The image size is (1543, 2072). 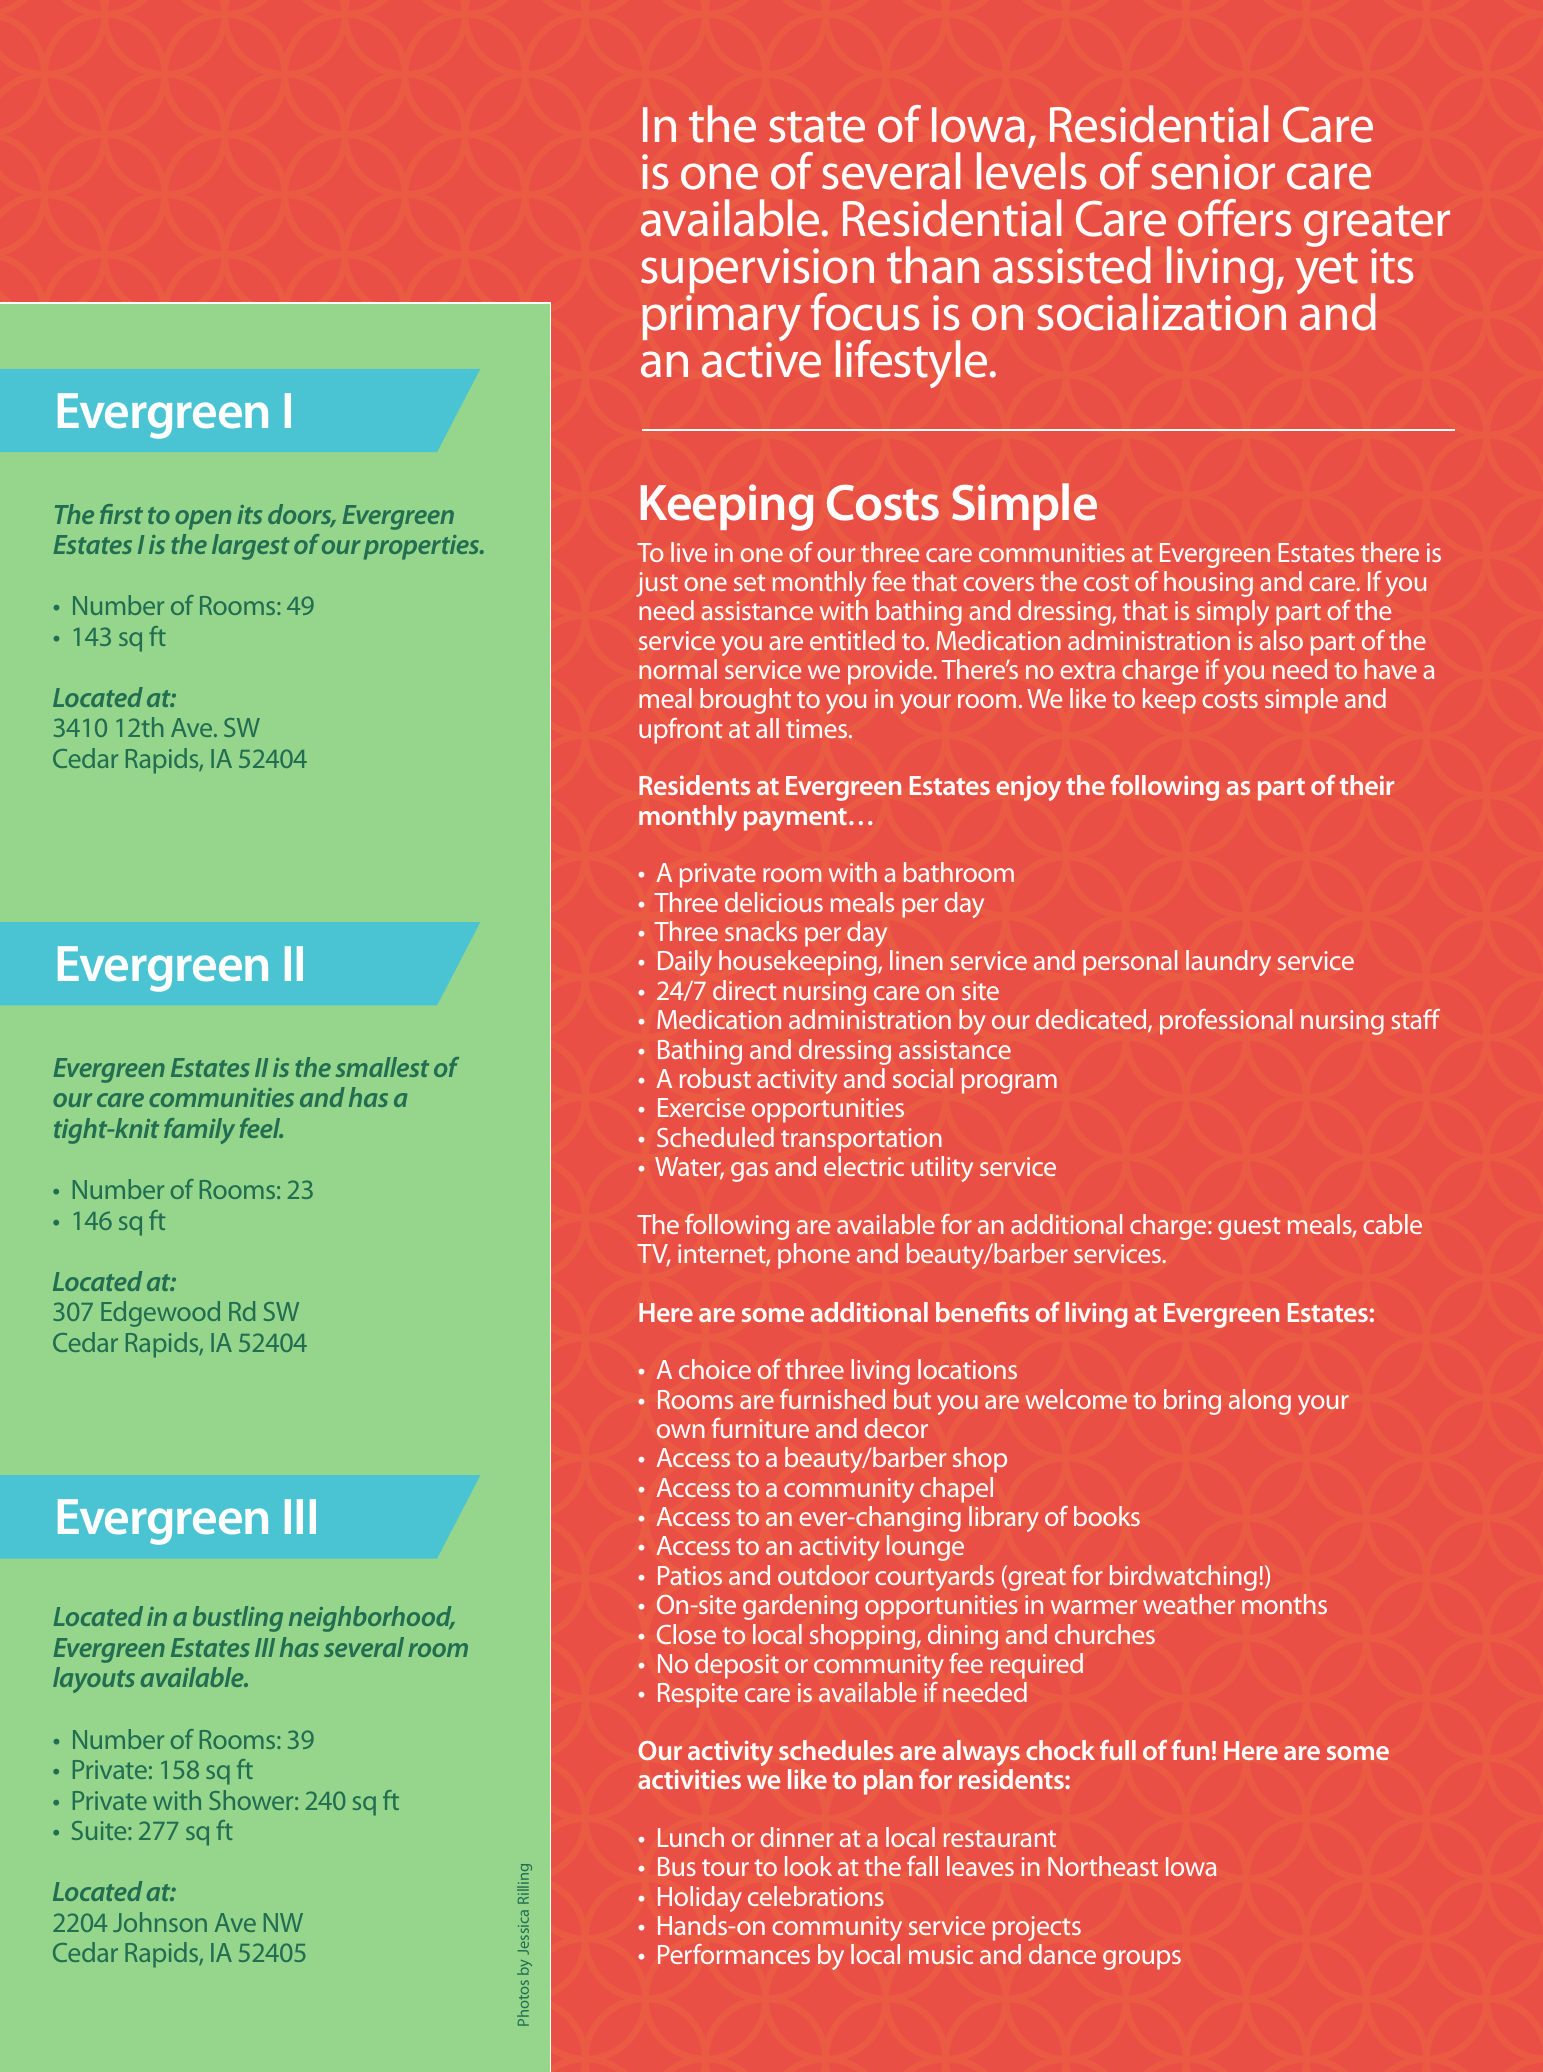 What do you see at coordinates (1208, 584) in the document?
I see `housing` at bounding box center [1208, 584].
